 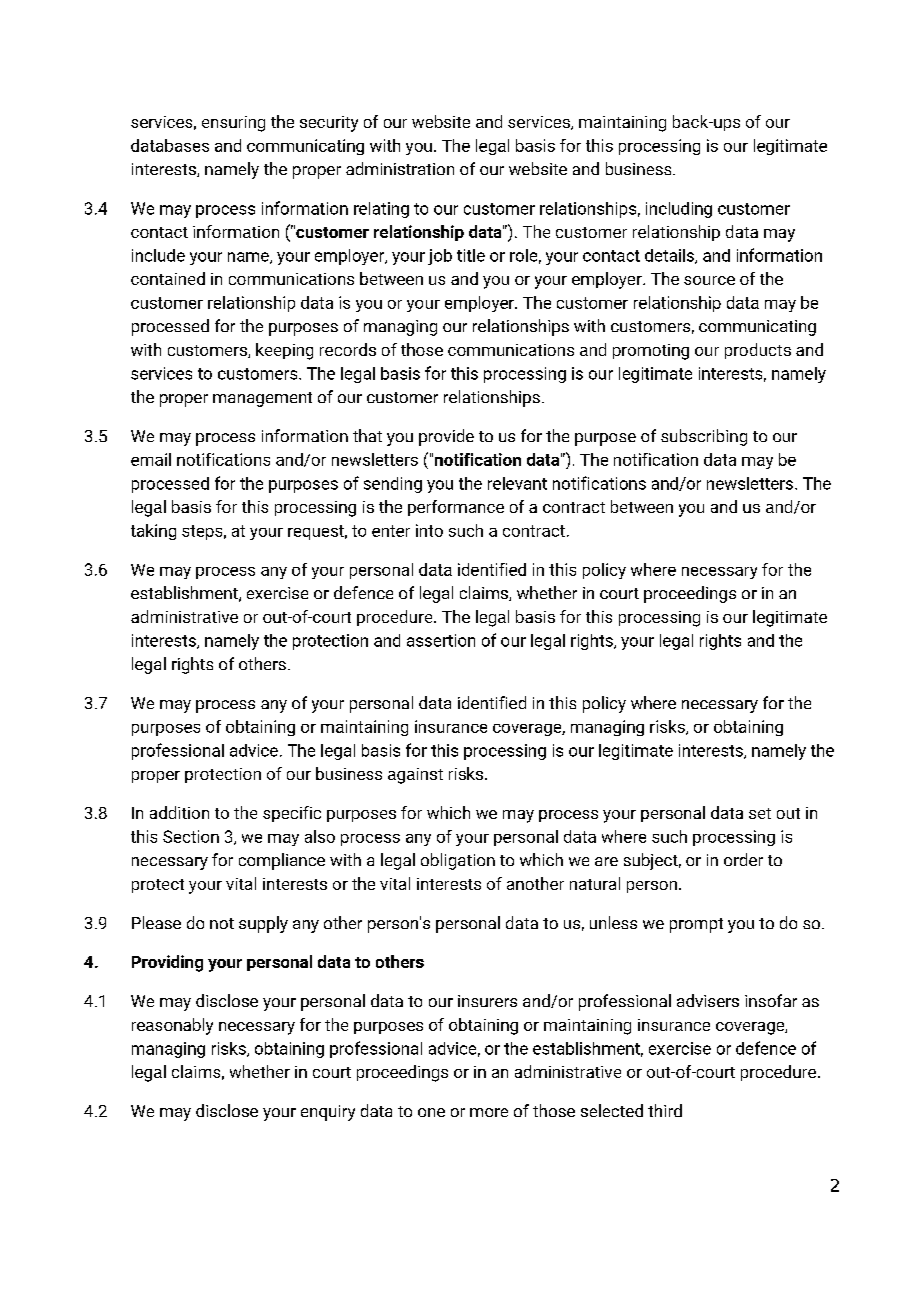 I want to click on administration, so click(x=400, y=168).
